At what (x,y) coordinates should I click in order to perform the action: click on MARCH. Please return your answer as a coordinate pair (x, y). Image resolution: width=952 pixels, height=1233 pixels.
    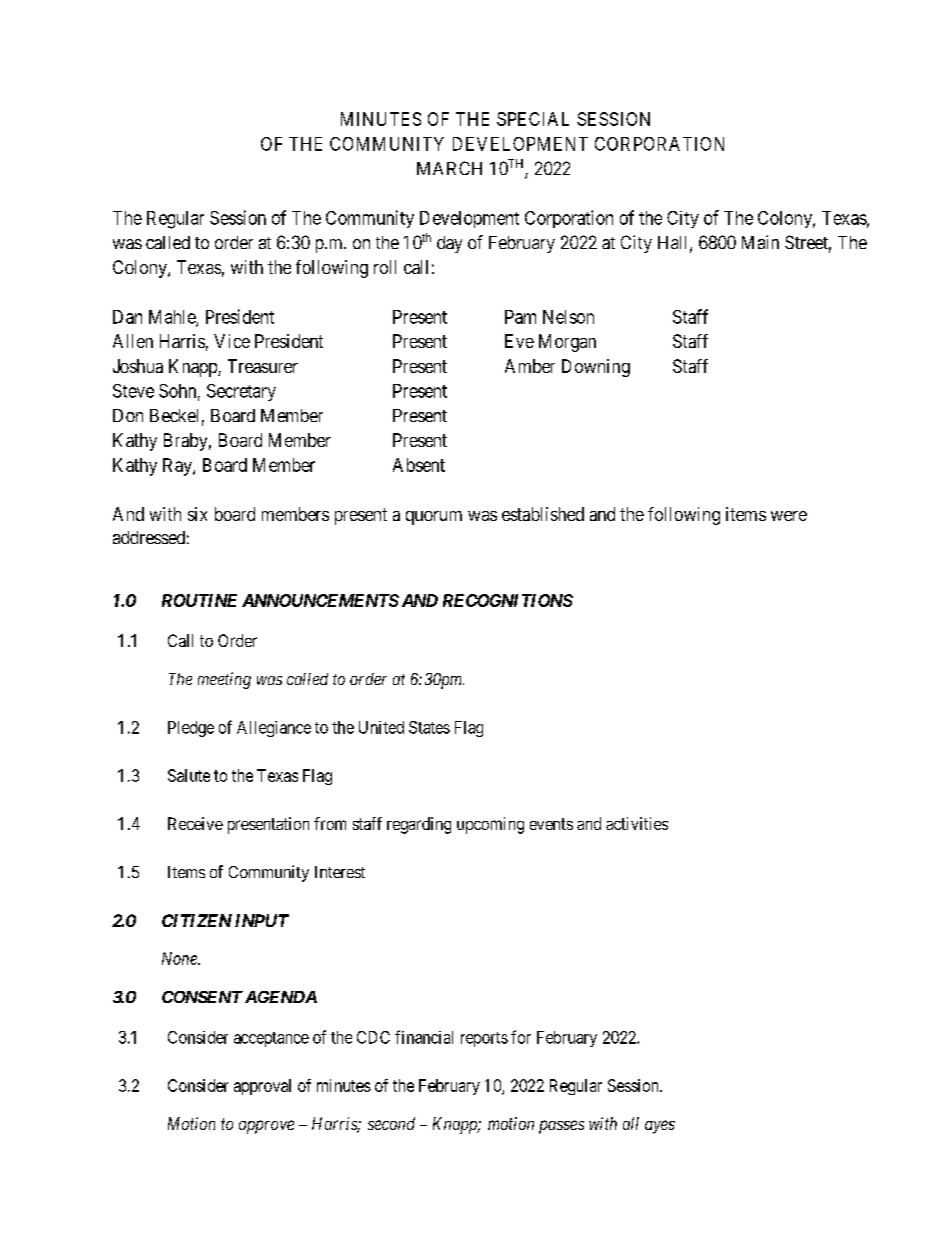
    Looking at the image, I should click on (449, 168).
